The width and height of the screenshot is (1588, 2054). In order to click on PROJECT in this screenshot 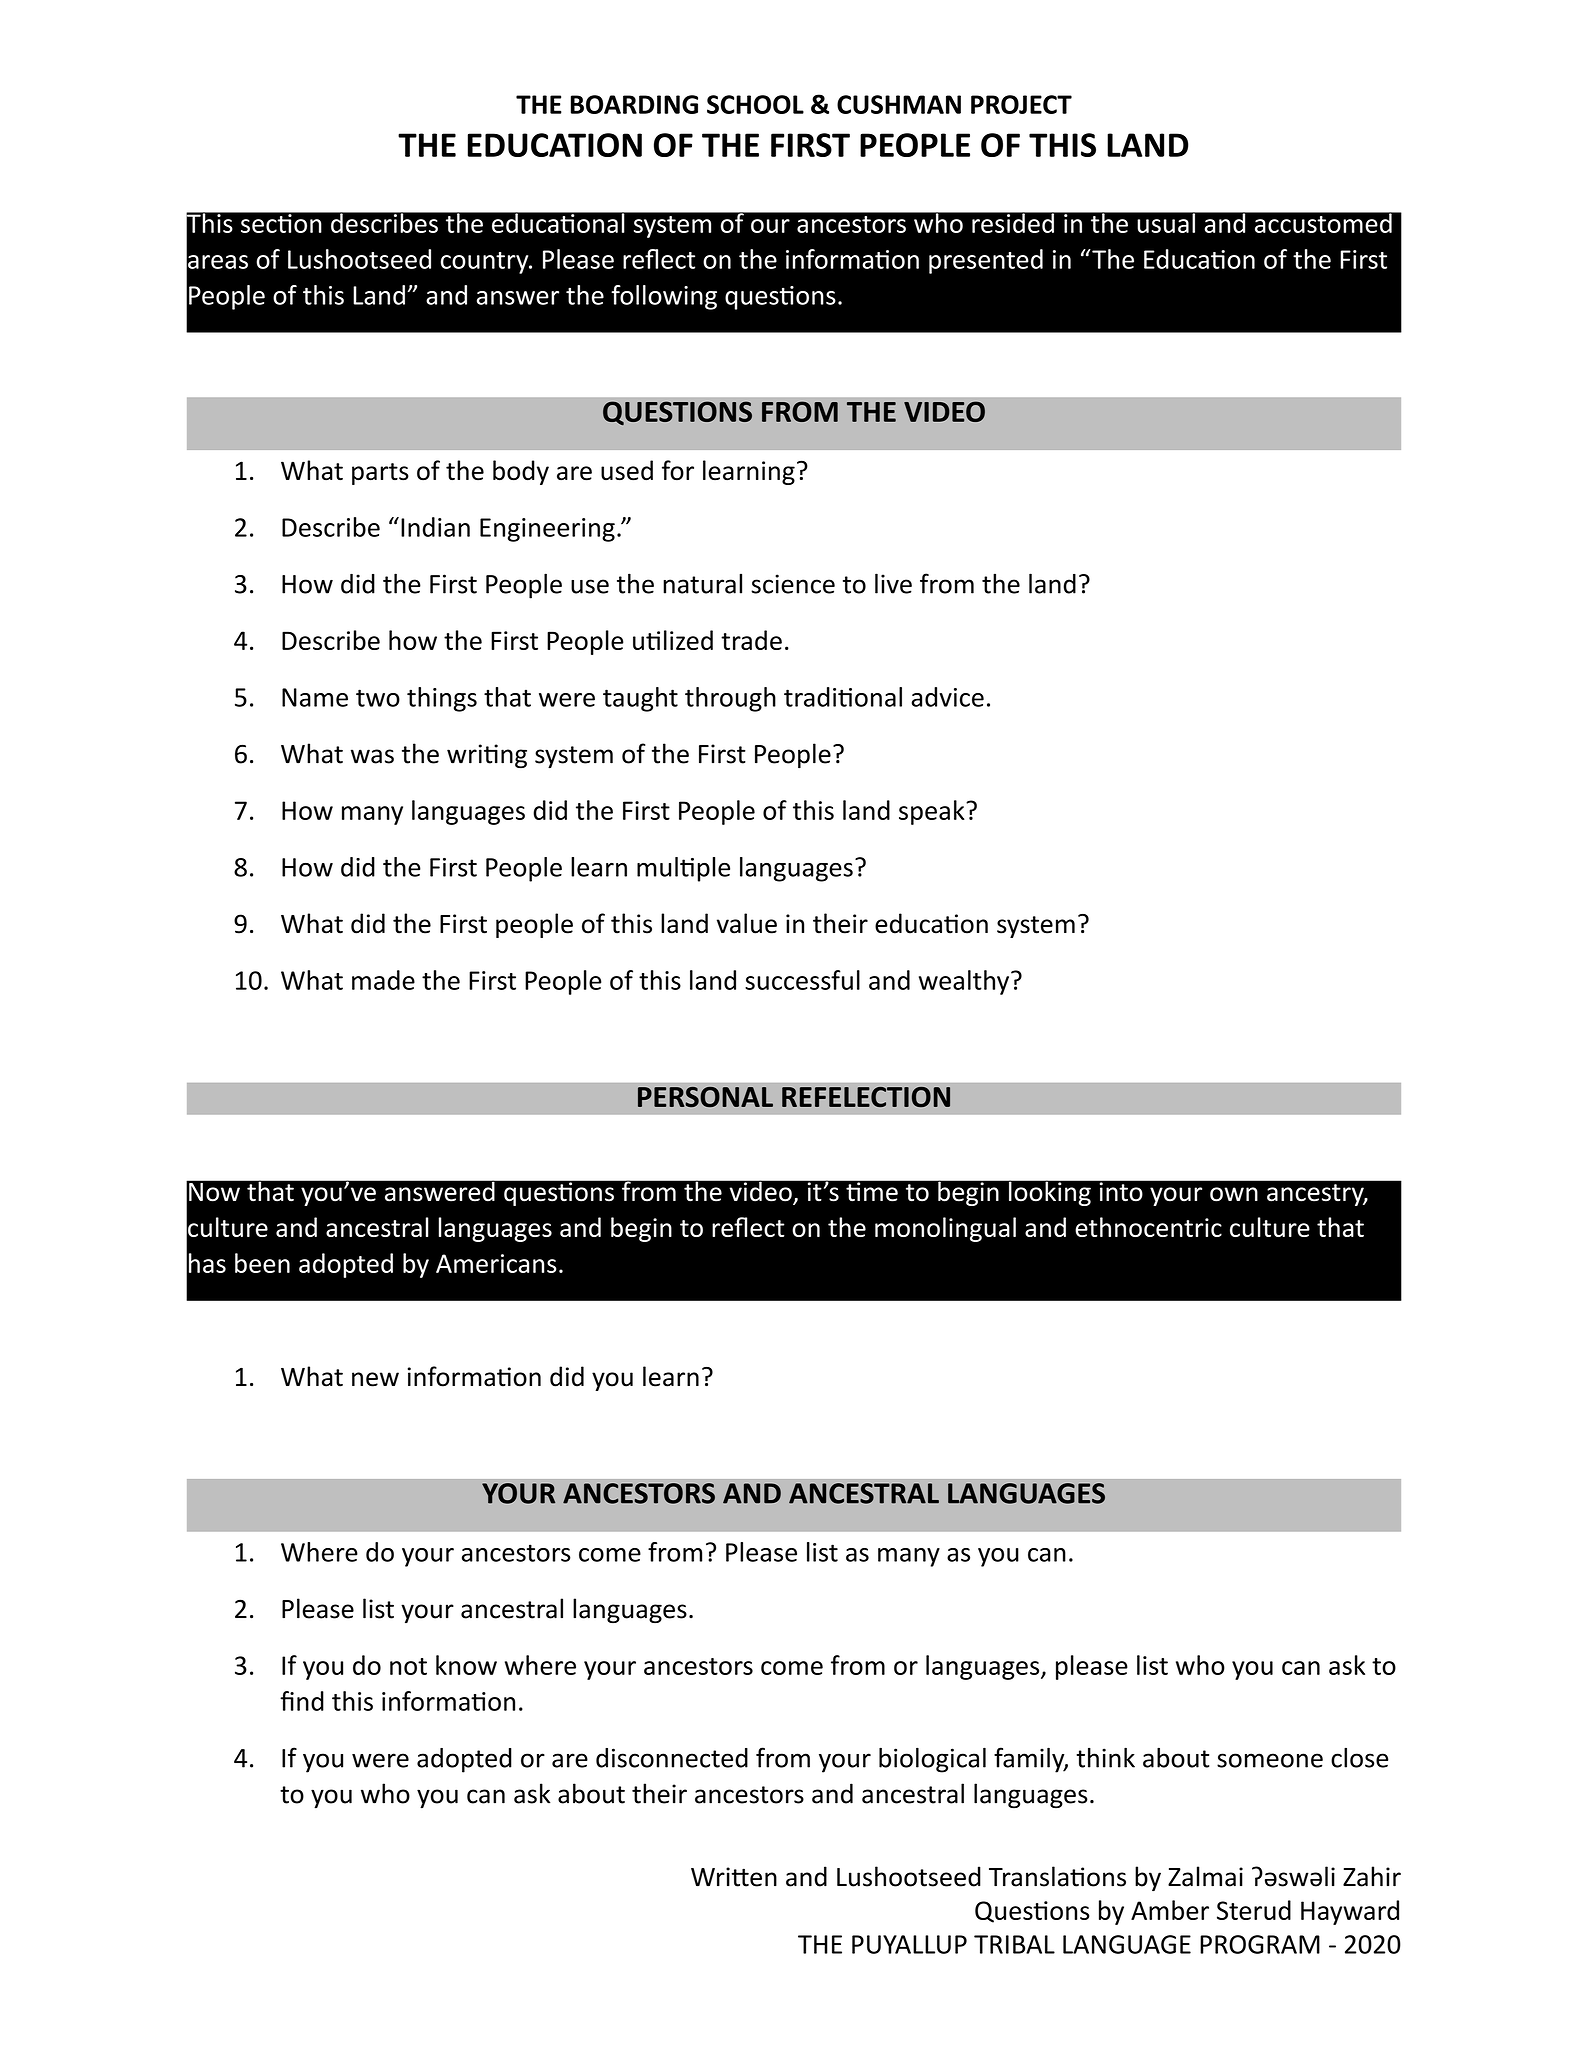, I will do `click(1021, 104)`.
